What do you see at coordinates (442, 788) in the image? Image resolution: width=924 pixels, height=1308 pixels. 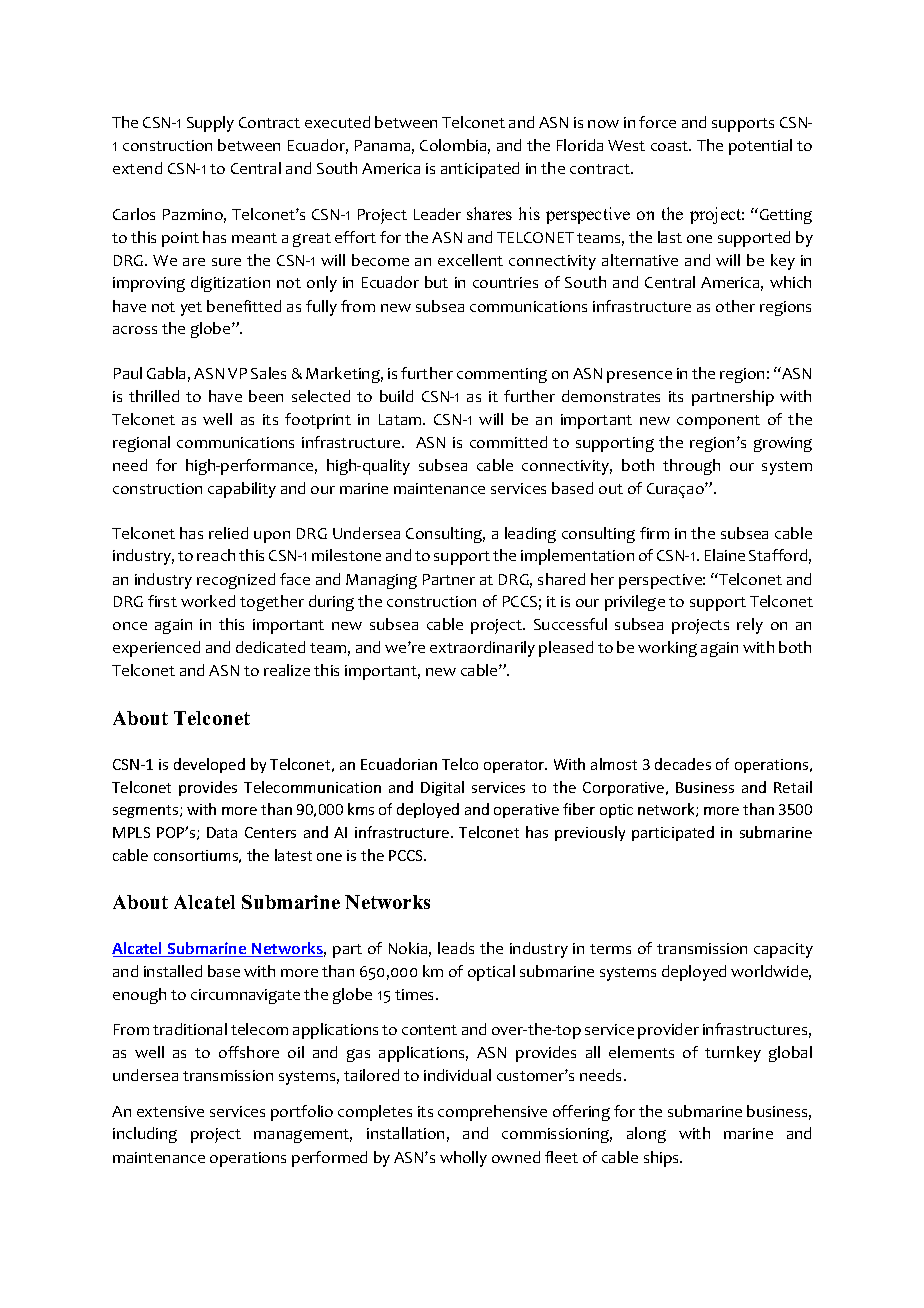 I see `Digital` at bounding box center [442, 788].
